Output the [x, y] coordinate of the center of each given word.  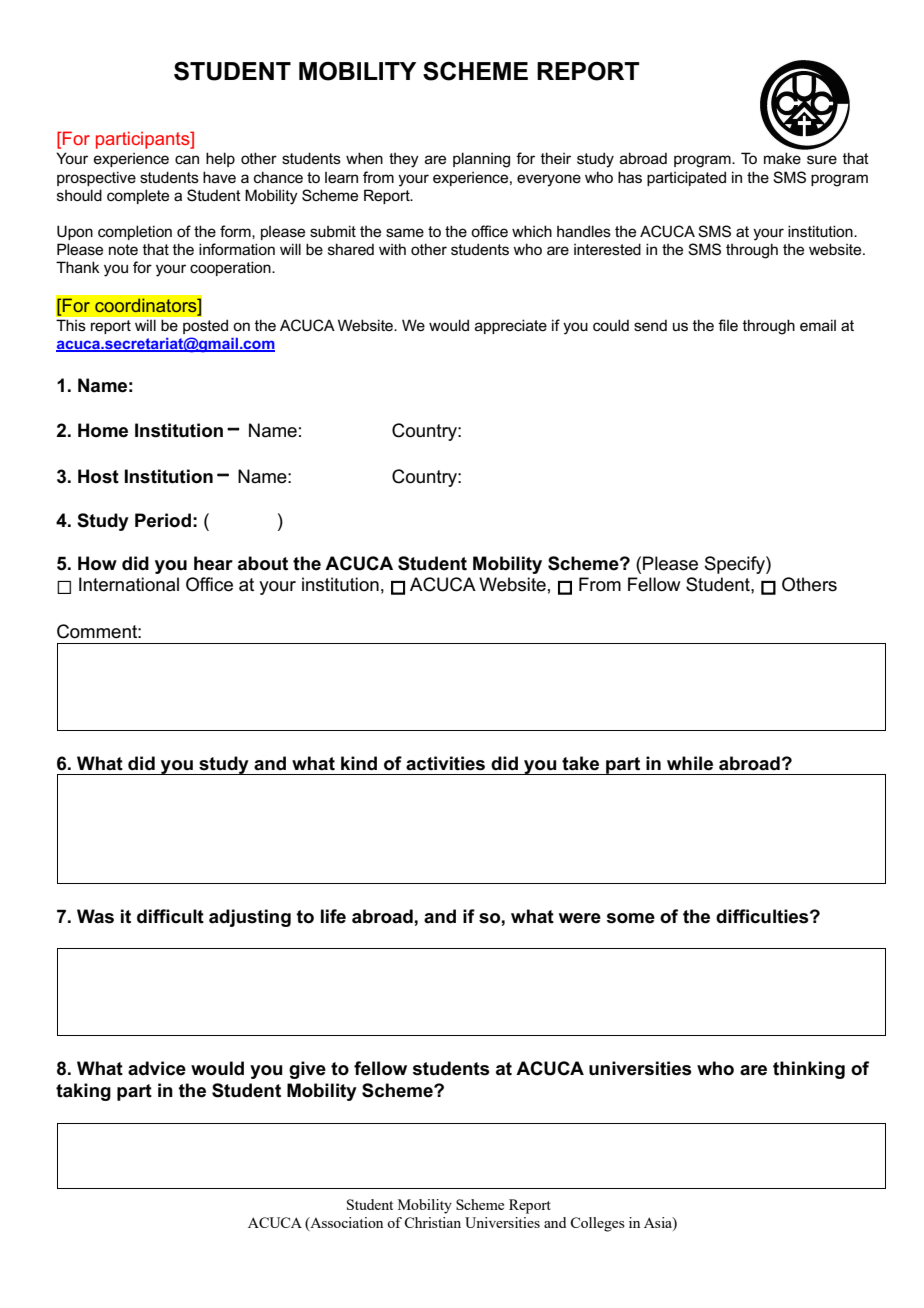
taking [83, 1092]
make [782, 158]
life [333, 916]
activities [445, 763]
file [728, 325]
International [129, 584]
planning [481, 160]
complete [138, 196]
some [631, 918]
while [690, 763]
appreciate [511, 326]
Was [95, 916]
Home [103, 430]
